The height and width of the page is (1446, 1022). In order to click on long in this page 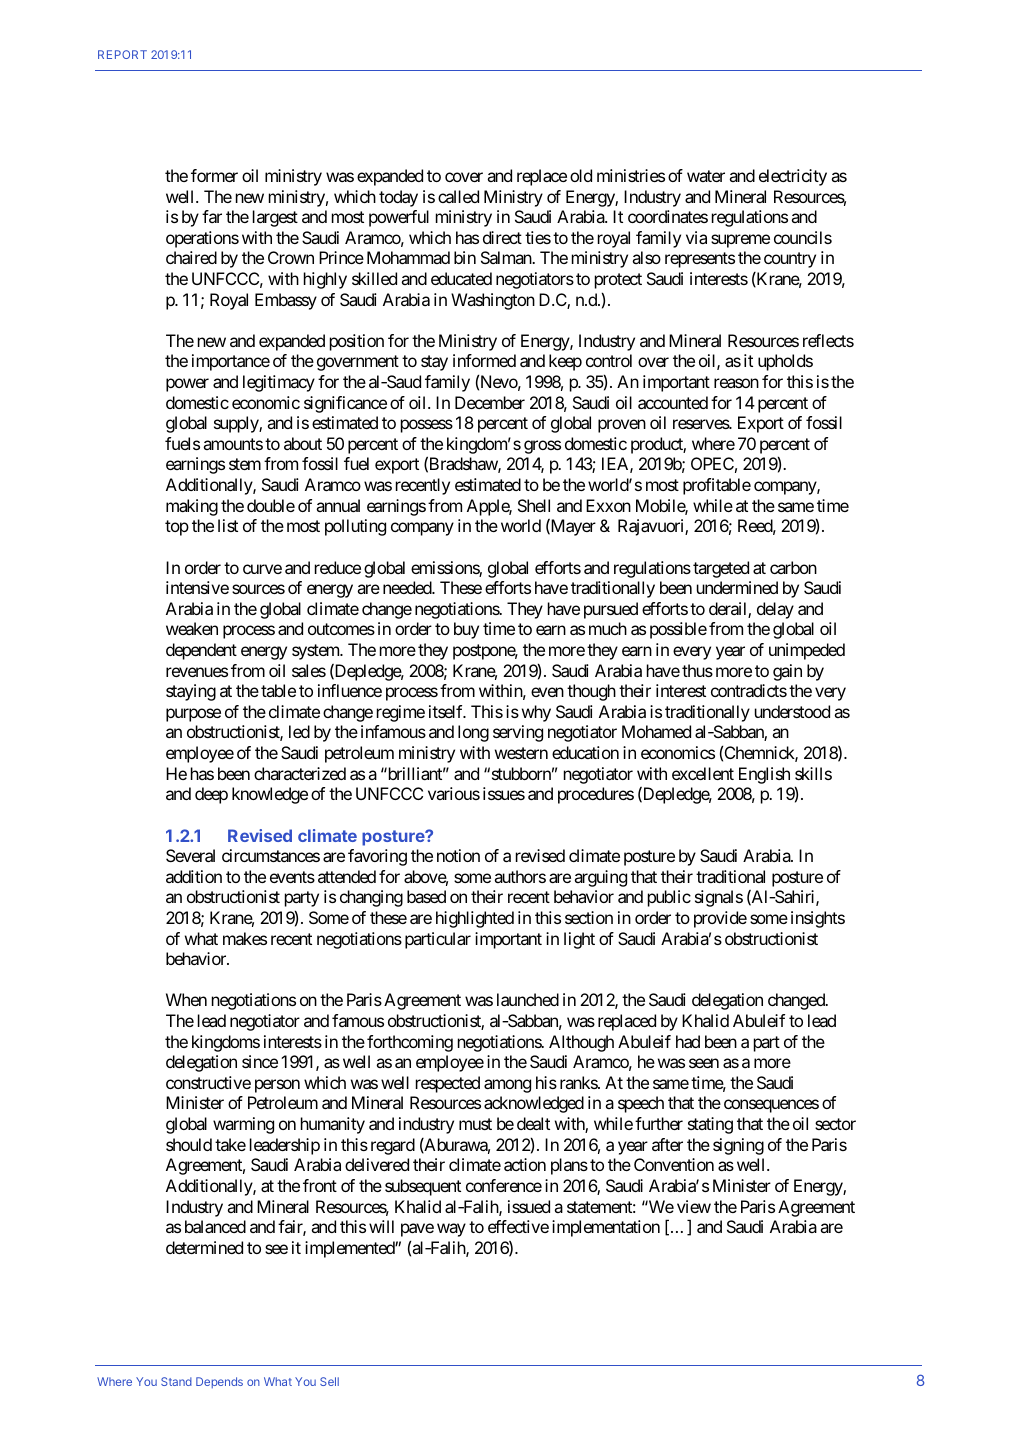, I will do `click(473, 733)`.
